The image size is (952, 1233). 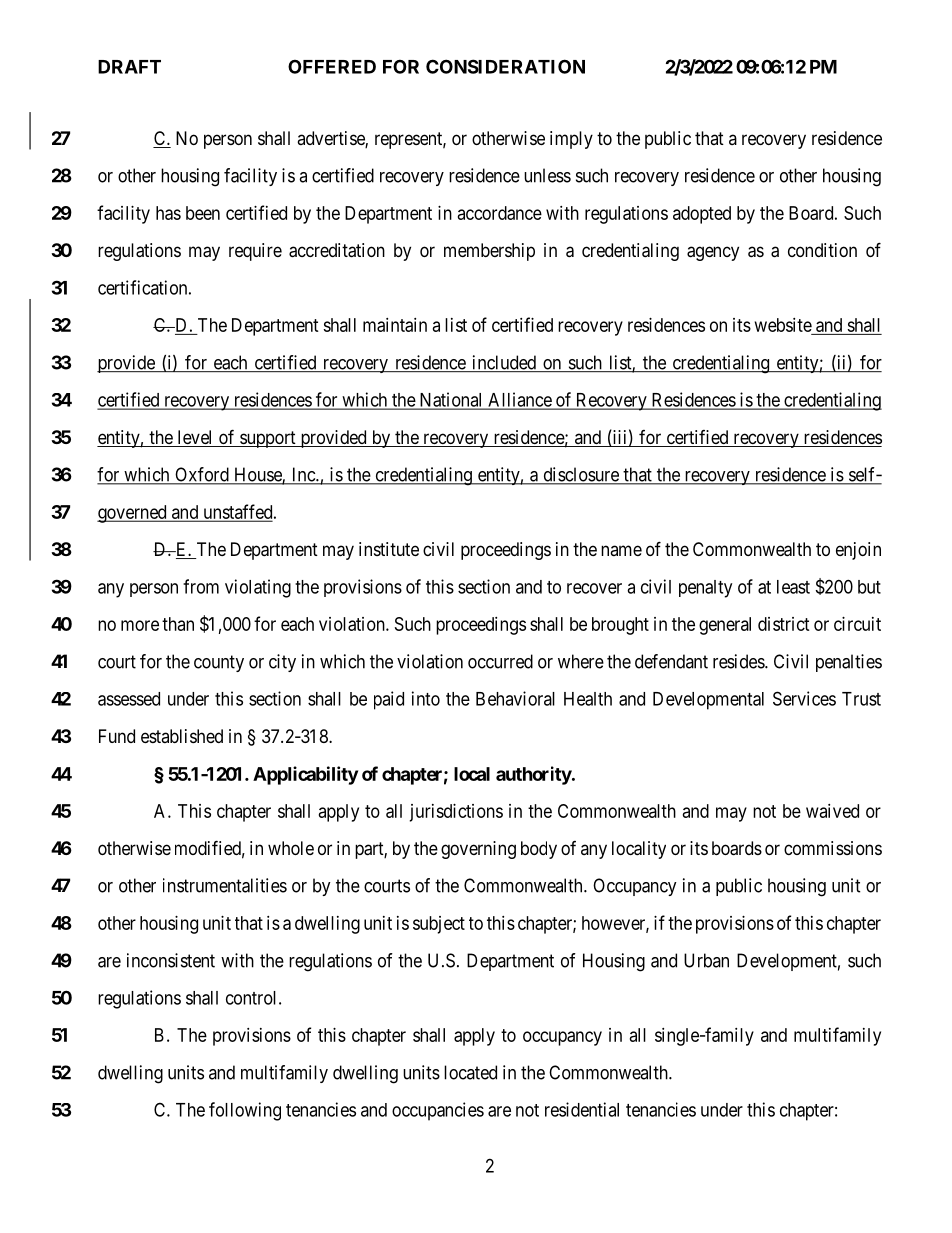 What do you see at coordinates (129, 67) in the image?
I see `DRAFT` at bounding box center [129, 67].
